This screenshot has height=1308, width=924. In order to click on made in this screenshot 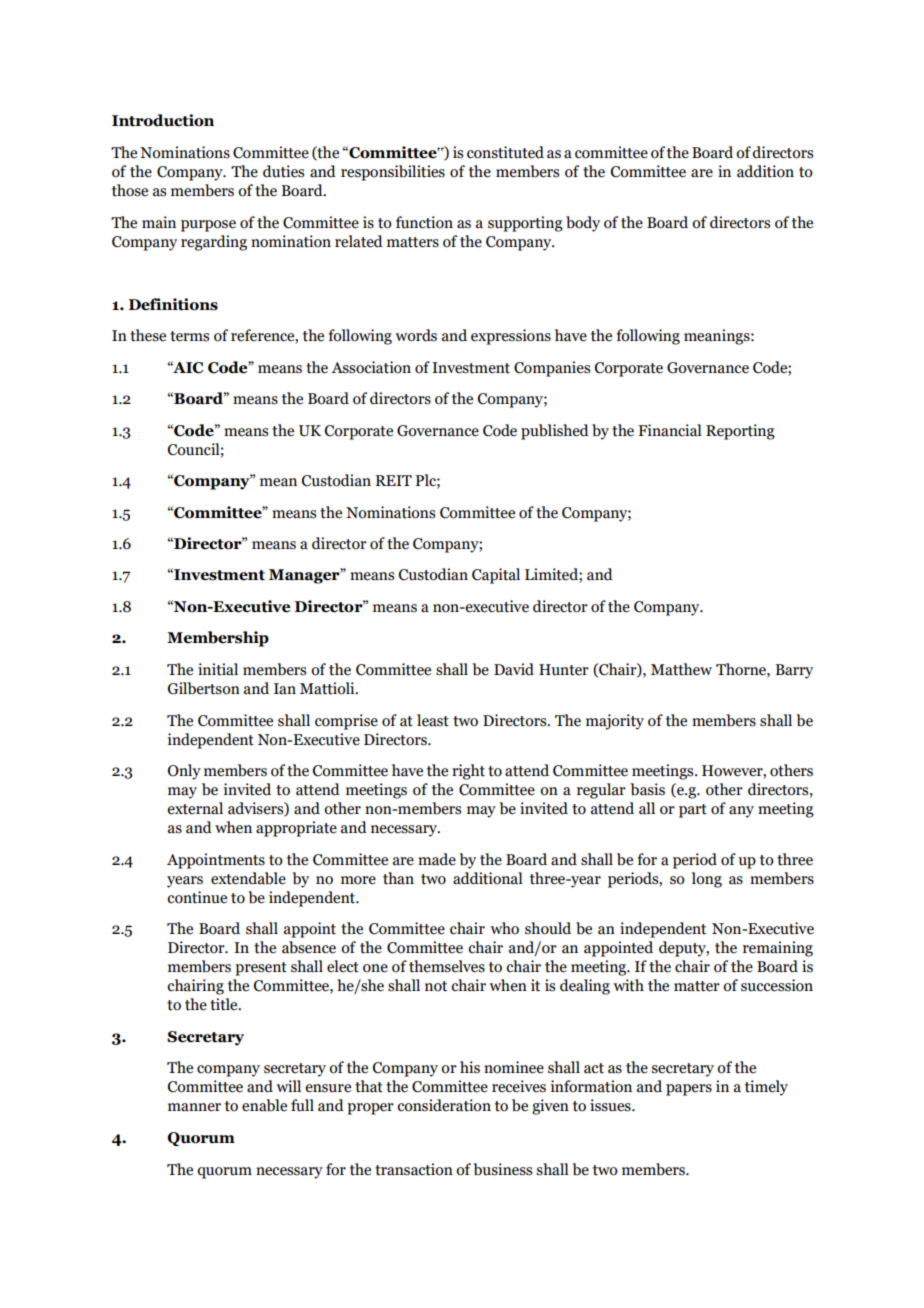, I will do `click(437, 859)`.
